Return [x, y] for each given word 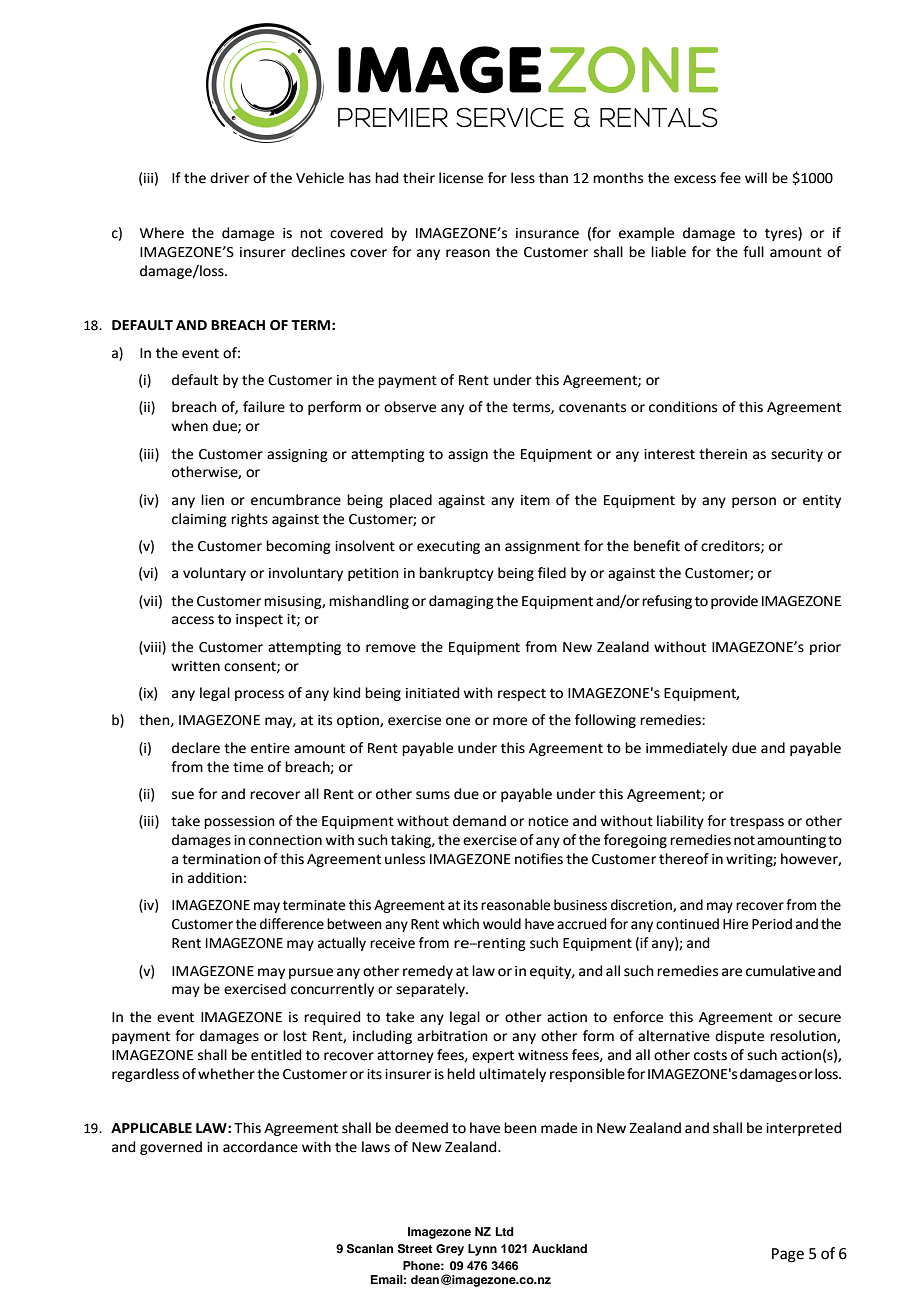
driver [229, 178]
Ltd [505, 1231]
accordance [260, 1147]
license [461, 178]
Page [788, 1255]
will [756, 177]
